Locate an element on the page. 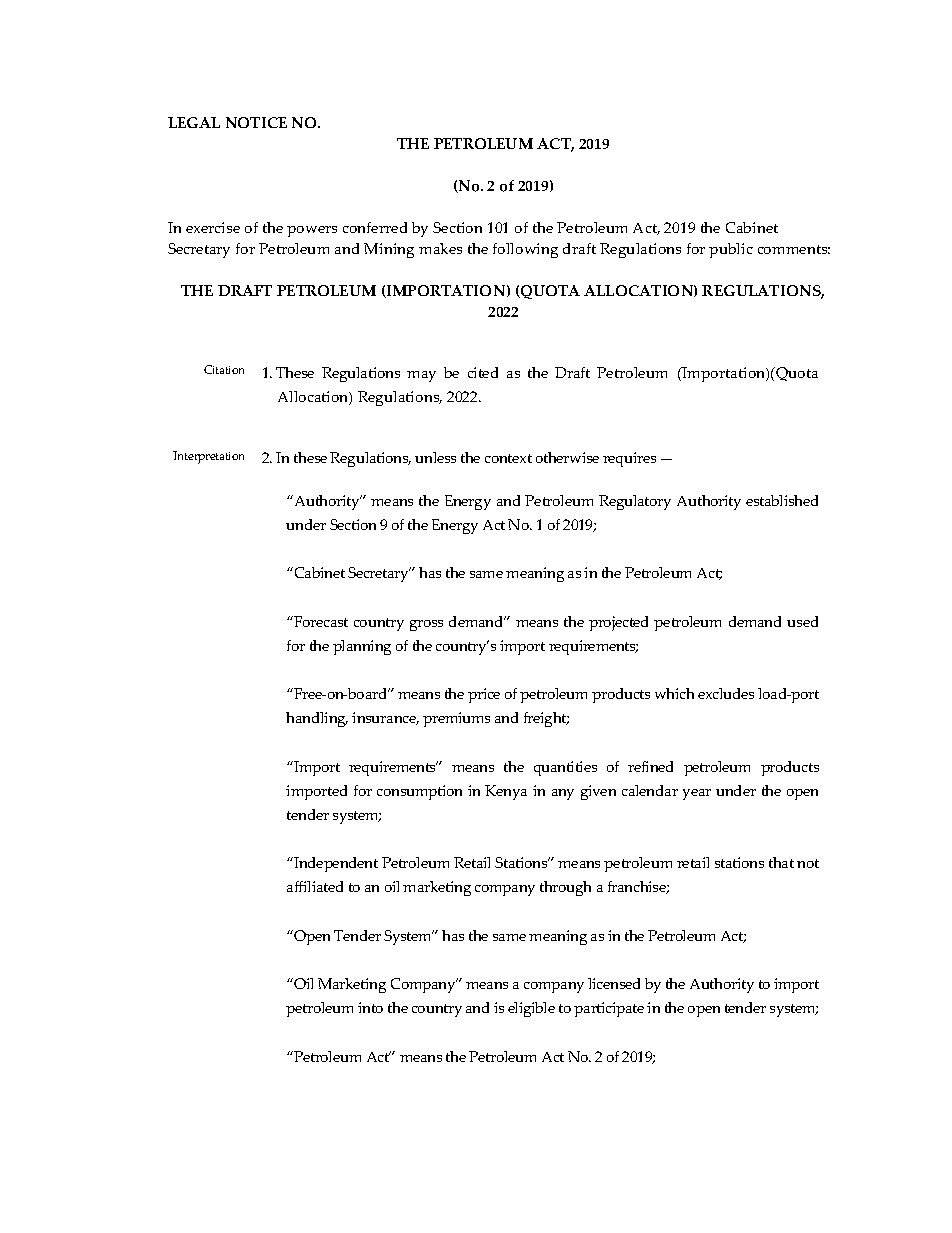  year is located at coordinates (697, 794).
